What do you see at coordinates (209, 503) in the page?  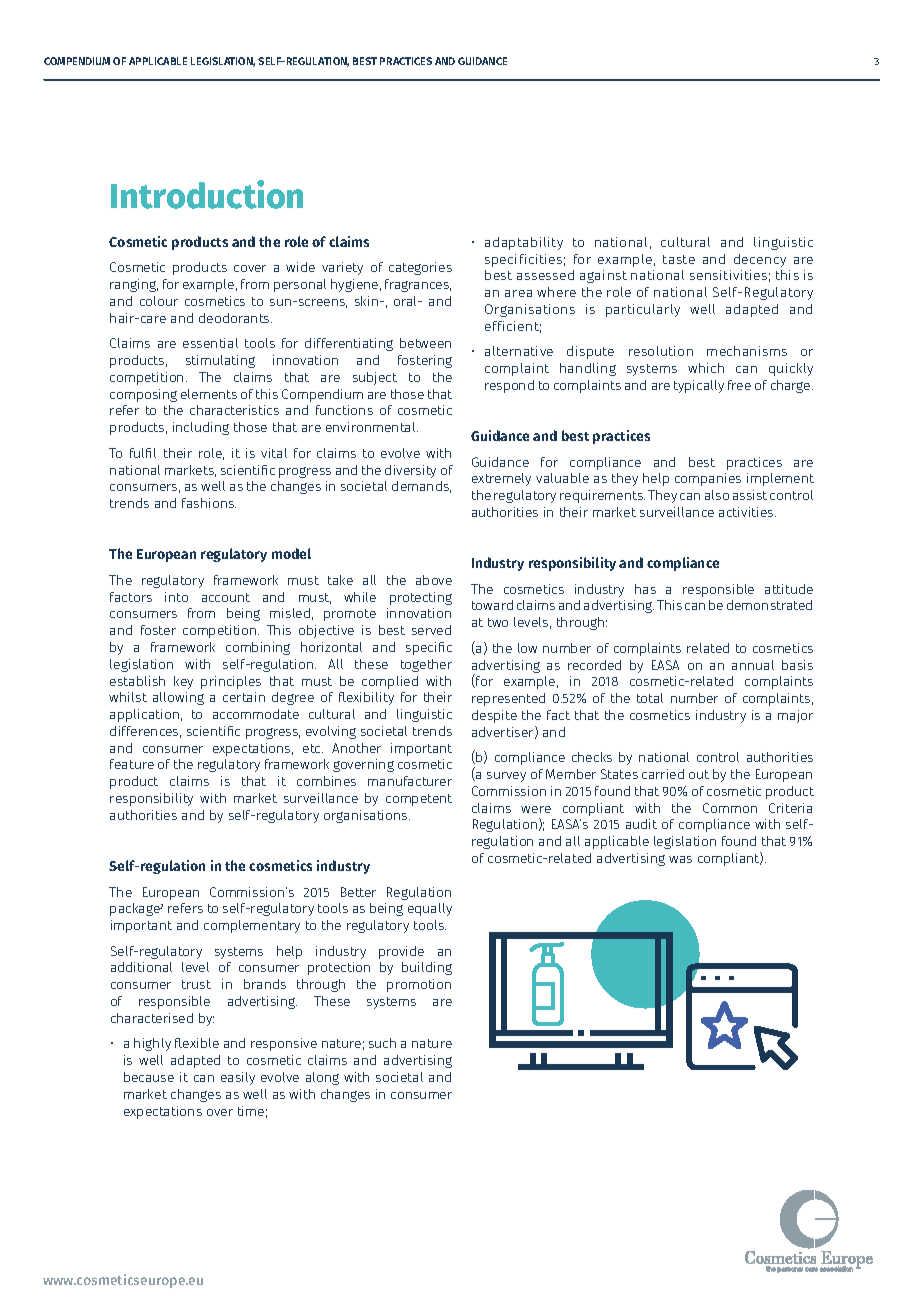 I see `fashions` at bounding box center [209, 503].
